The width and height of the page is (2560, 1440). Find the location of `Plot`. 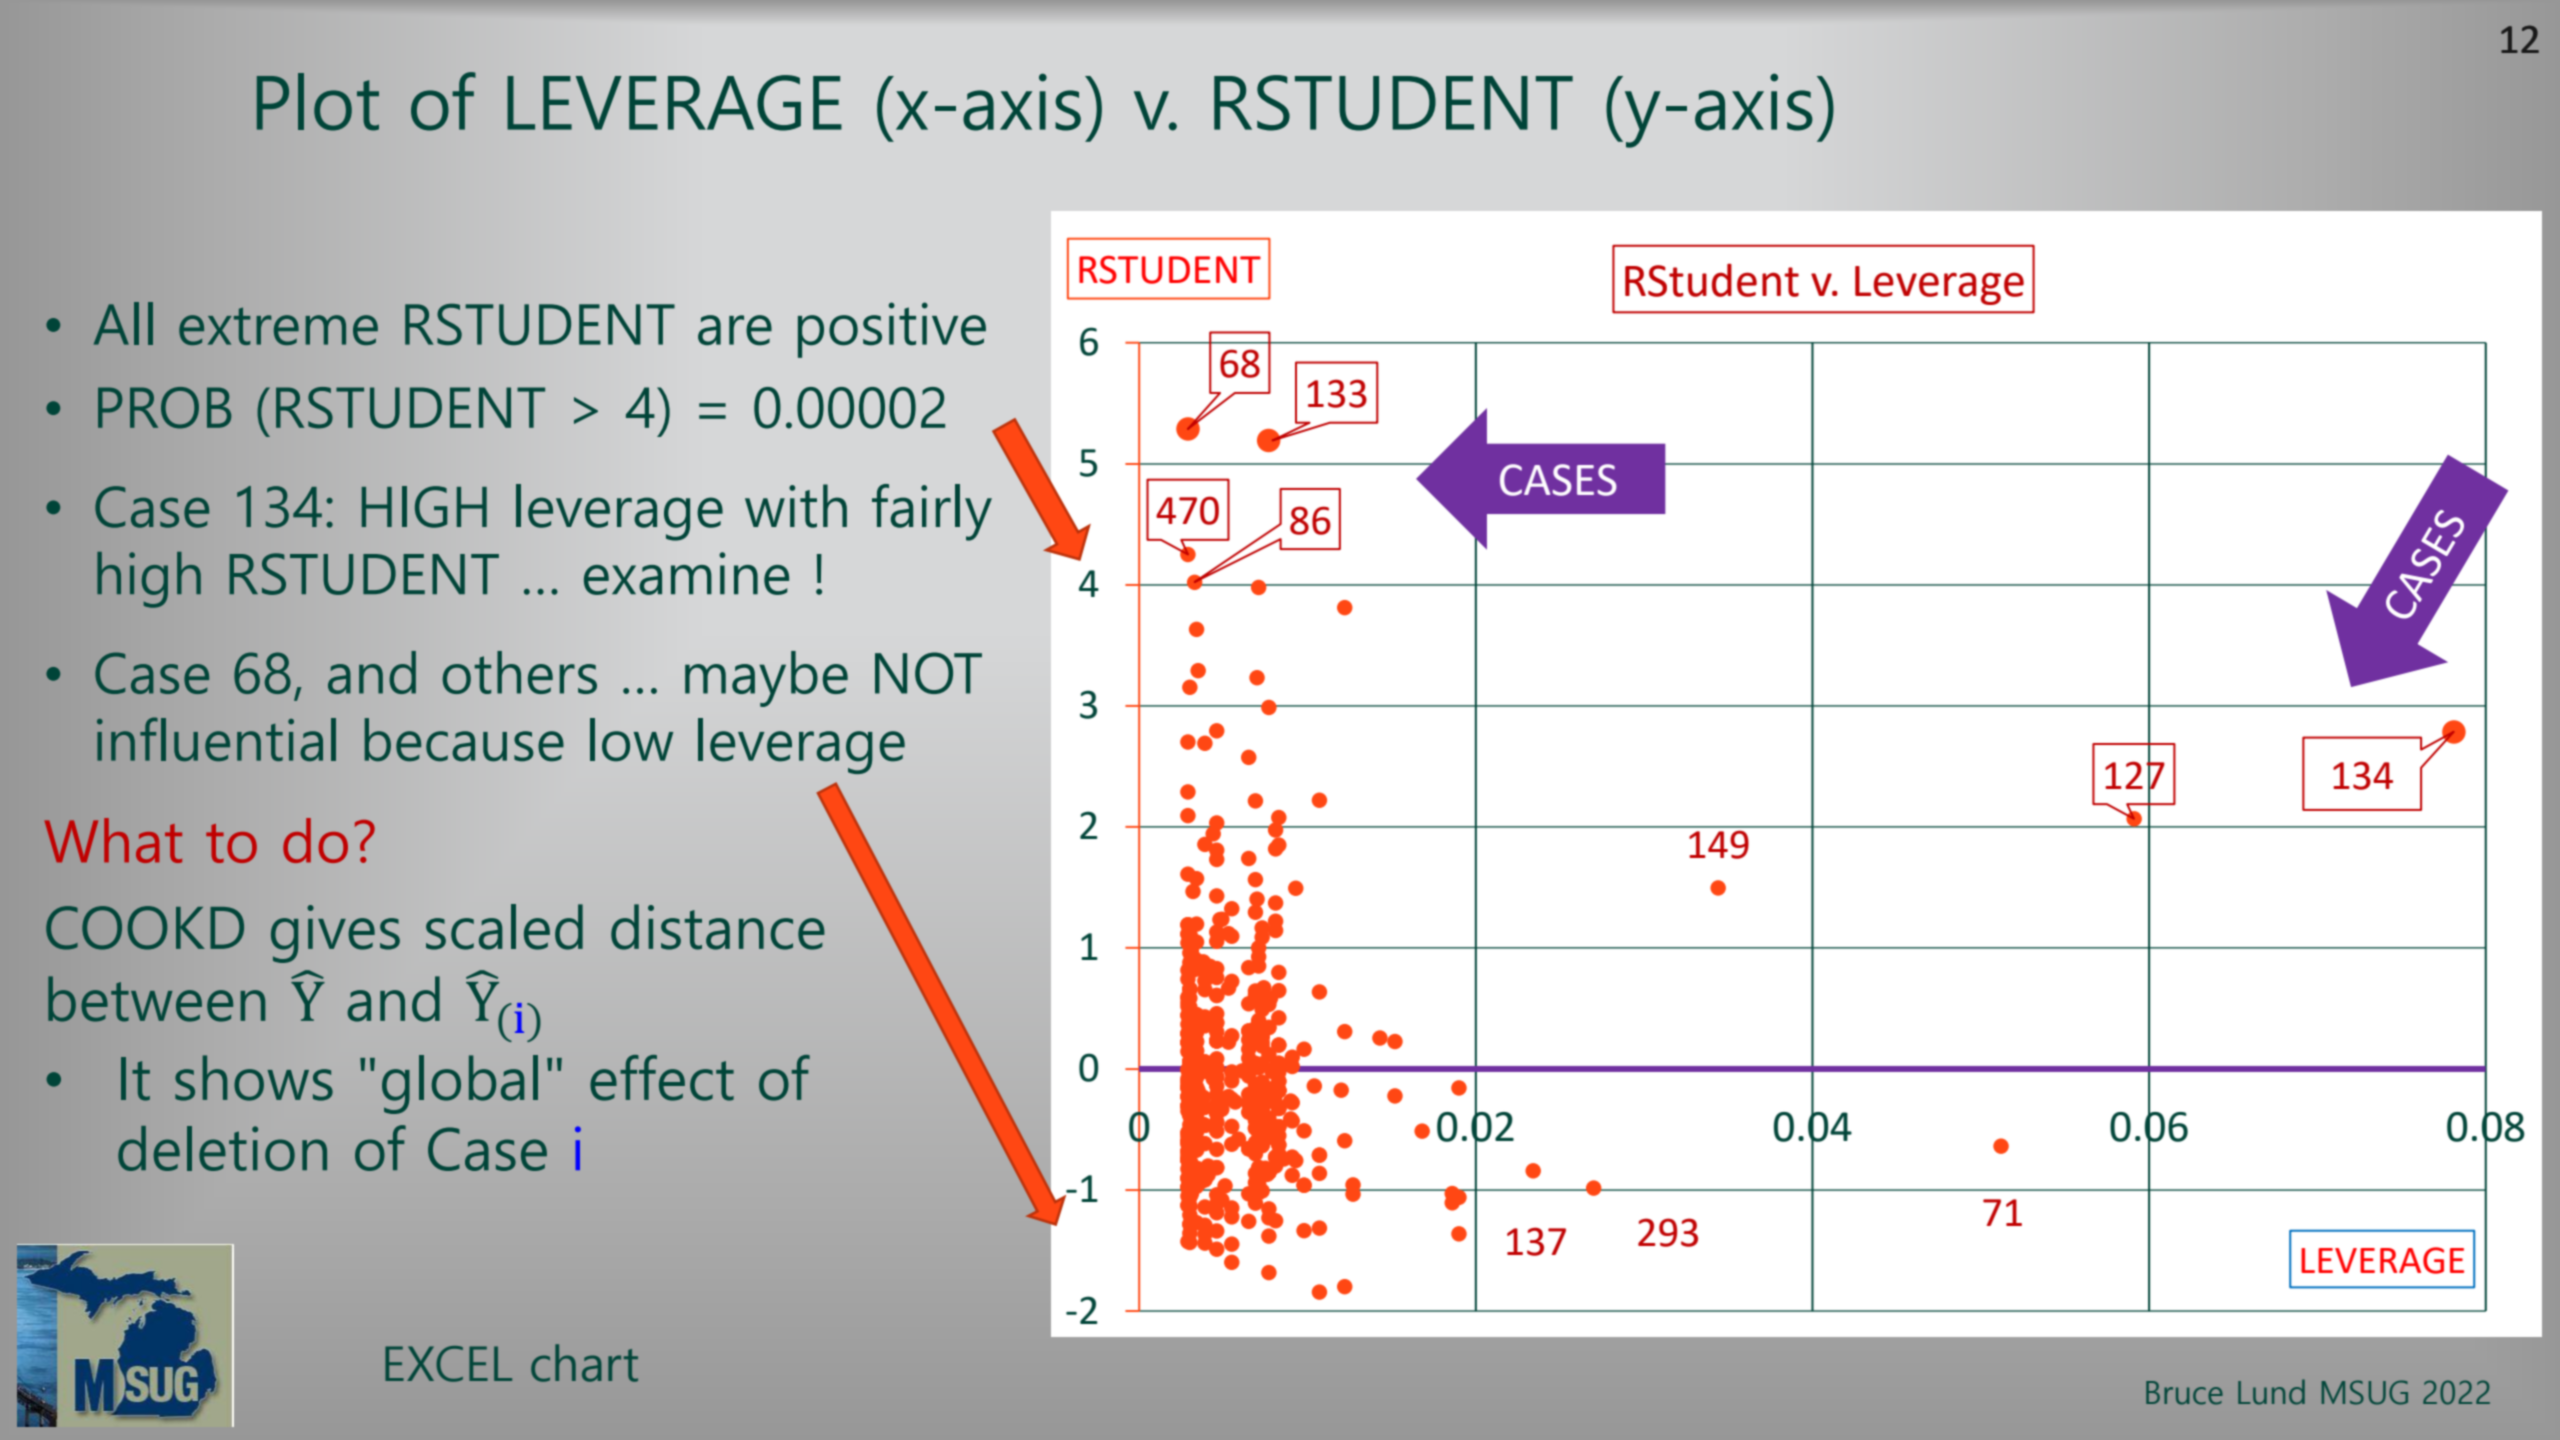

Plot is located at coordinates (318, 102).
